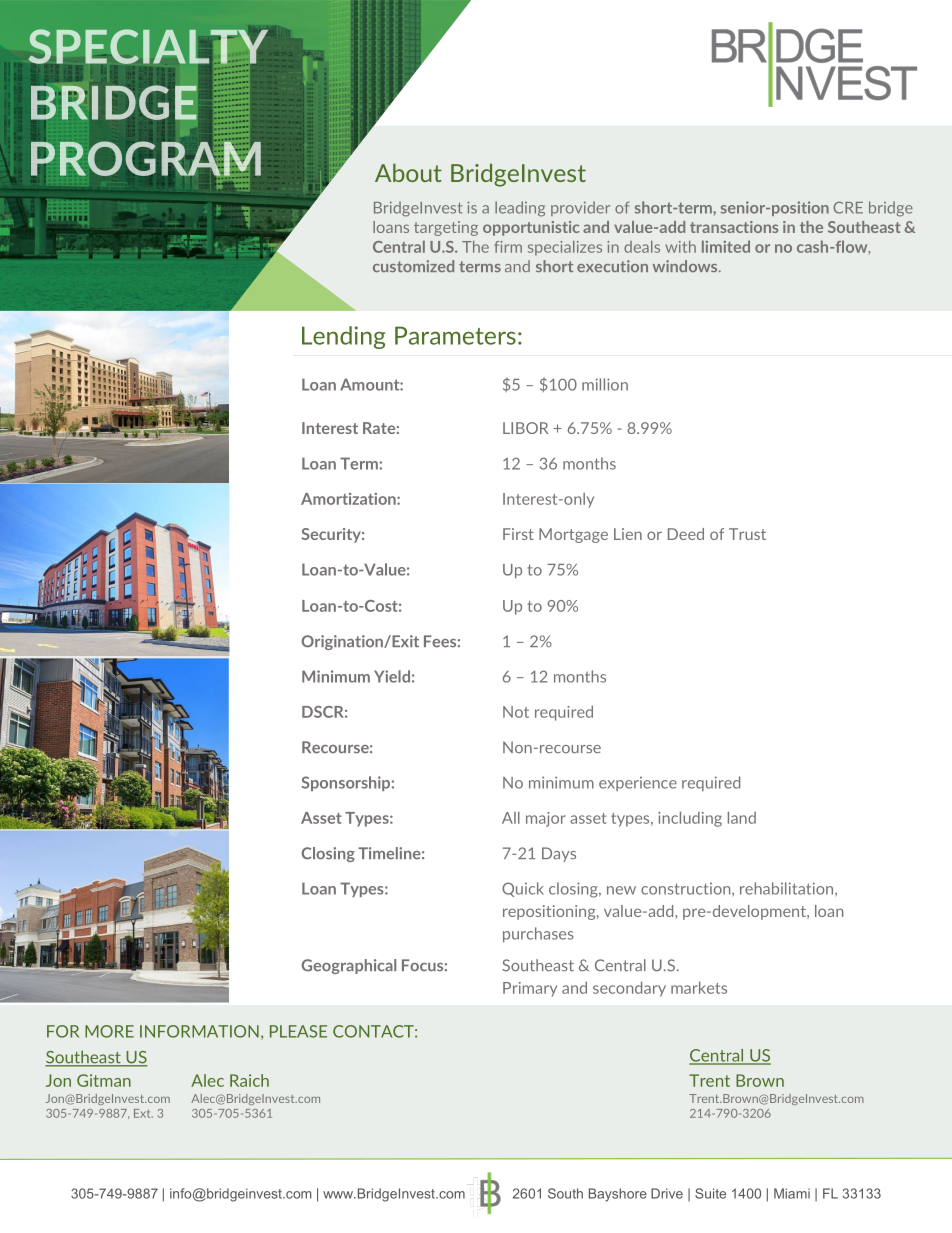  Describe the element at coordinates (408, 173) in the screenshot. I see `About` at that location.
